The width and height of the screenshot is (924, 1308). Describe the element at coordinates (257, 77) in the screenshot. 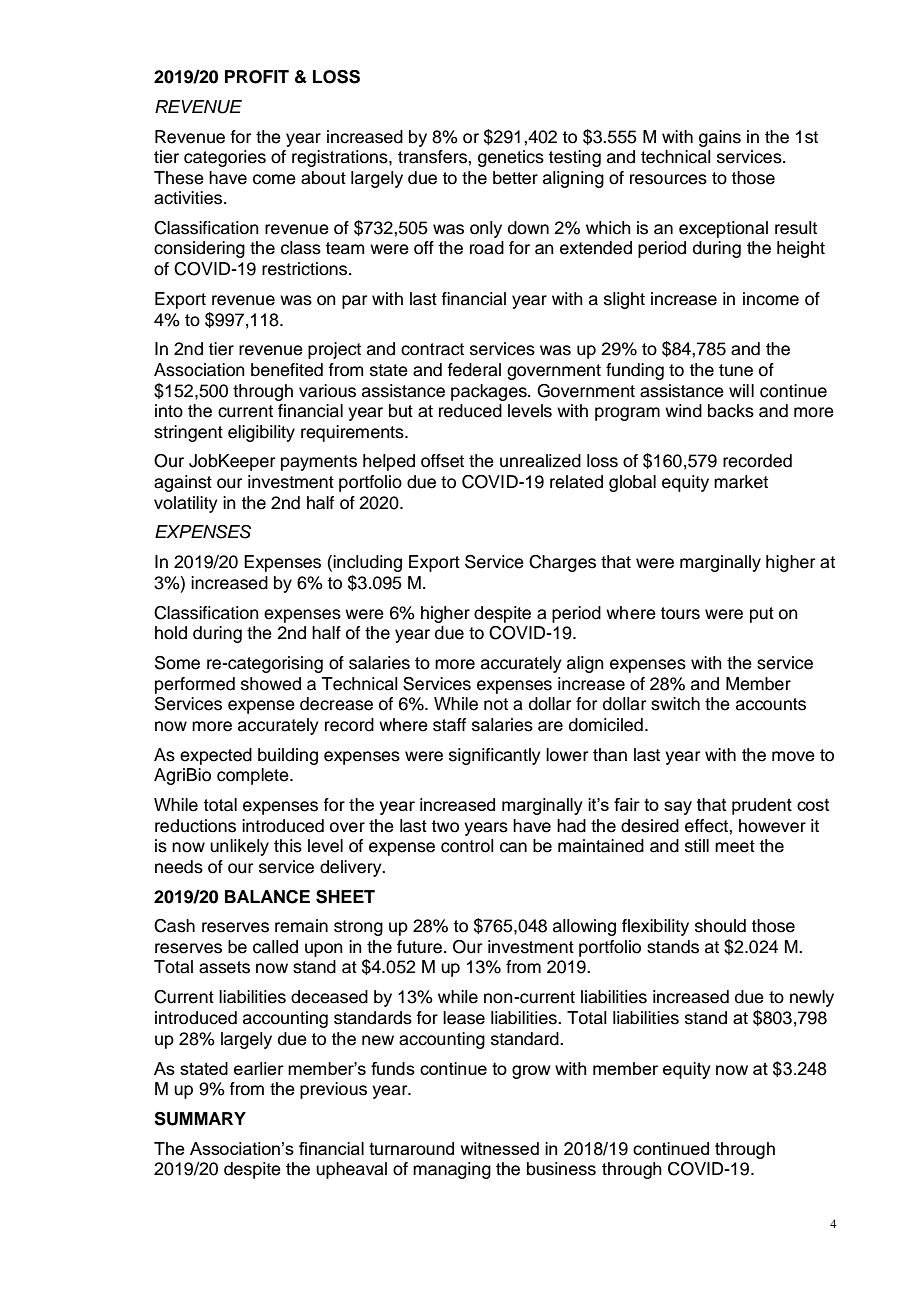

I see `PROFIT` at that location.
